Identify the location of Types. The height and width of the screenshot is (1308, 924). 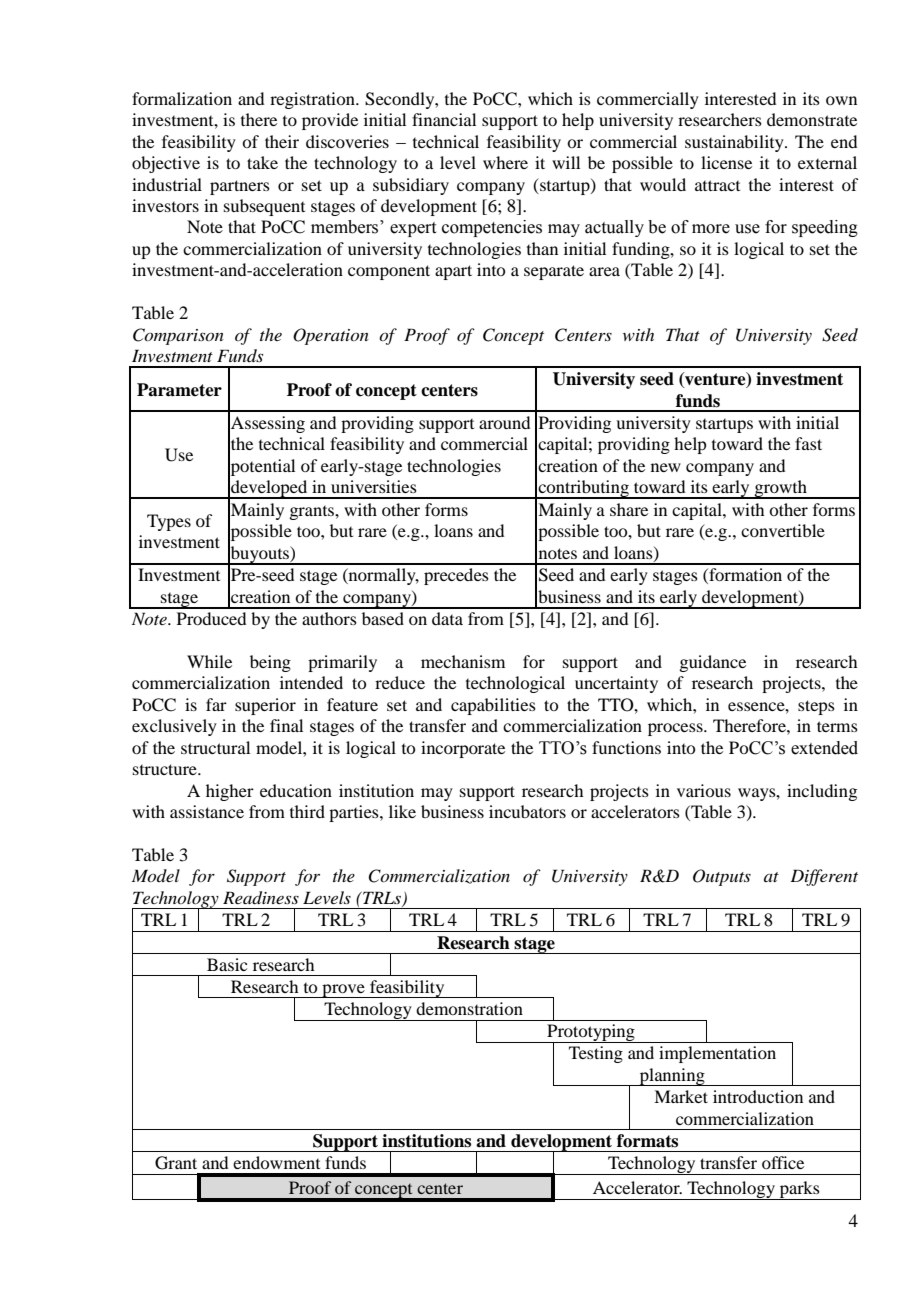
(169, 522).
